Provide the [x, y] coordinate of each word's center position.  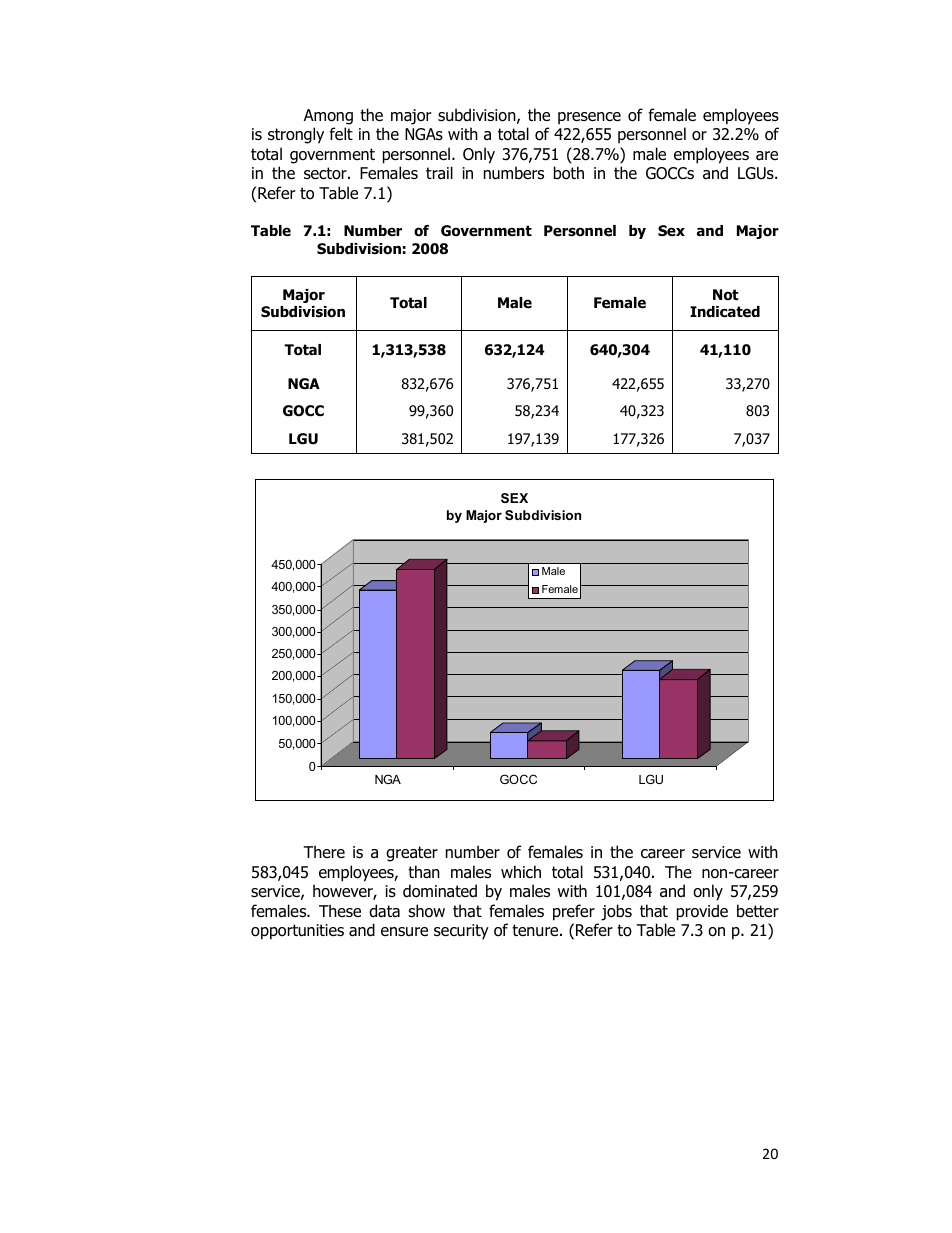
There [324, 851]
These [340, 911]
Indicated [725, 312]
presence [589, 118]
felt [341, 133]
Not [726, 295]
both [569, 173]
